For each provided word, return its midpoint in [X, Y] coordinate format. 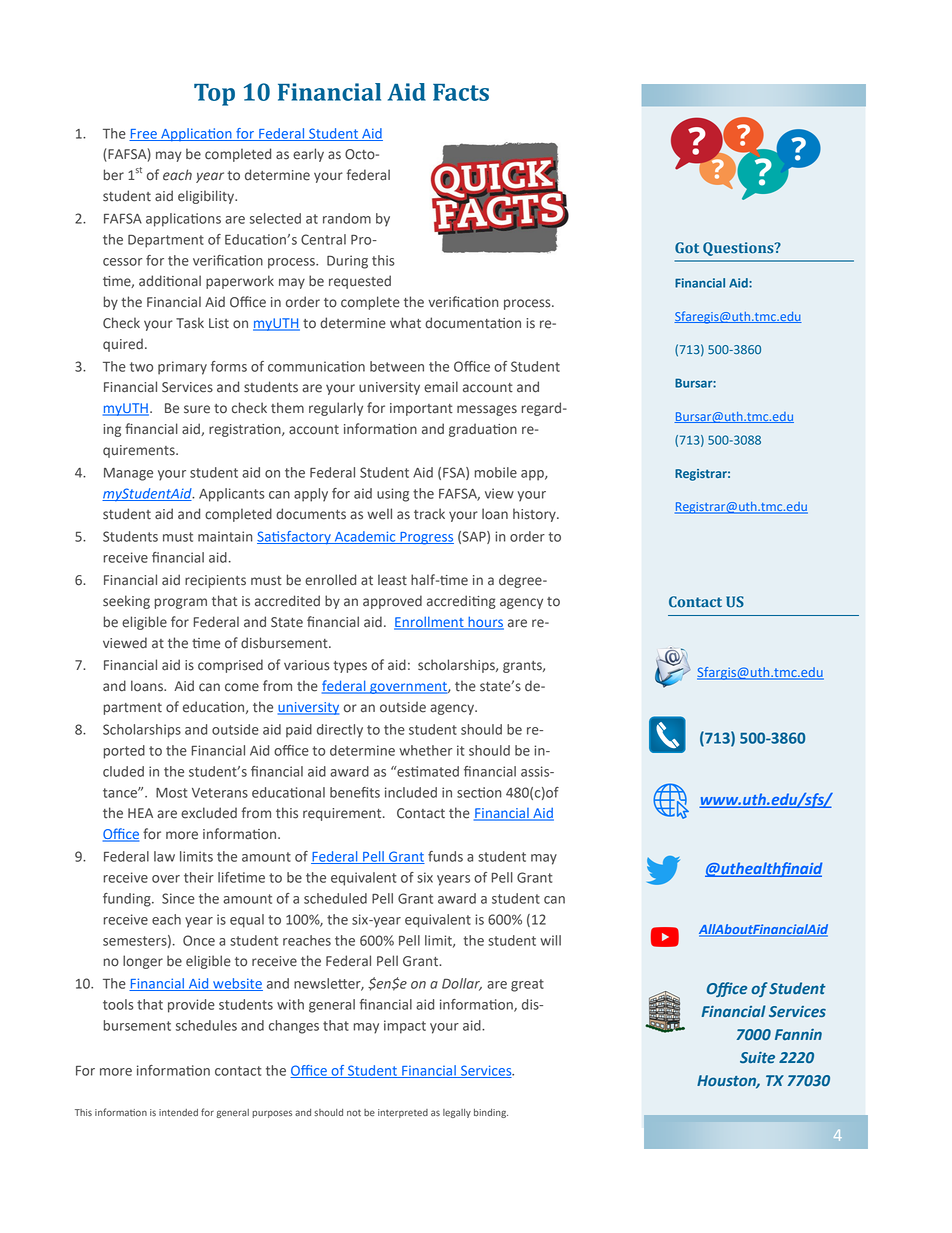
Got [687, 248]
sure [197, 409]
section [479, 792]
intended [178, 1113]
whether [425, 750]
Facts [461, 92]
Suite [757, 1057]
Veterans [220, 793]
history [535, 515]
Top [214, 95]
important [421, 409]
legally [457, 1113]
